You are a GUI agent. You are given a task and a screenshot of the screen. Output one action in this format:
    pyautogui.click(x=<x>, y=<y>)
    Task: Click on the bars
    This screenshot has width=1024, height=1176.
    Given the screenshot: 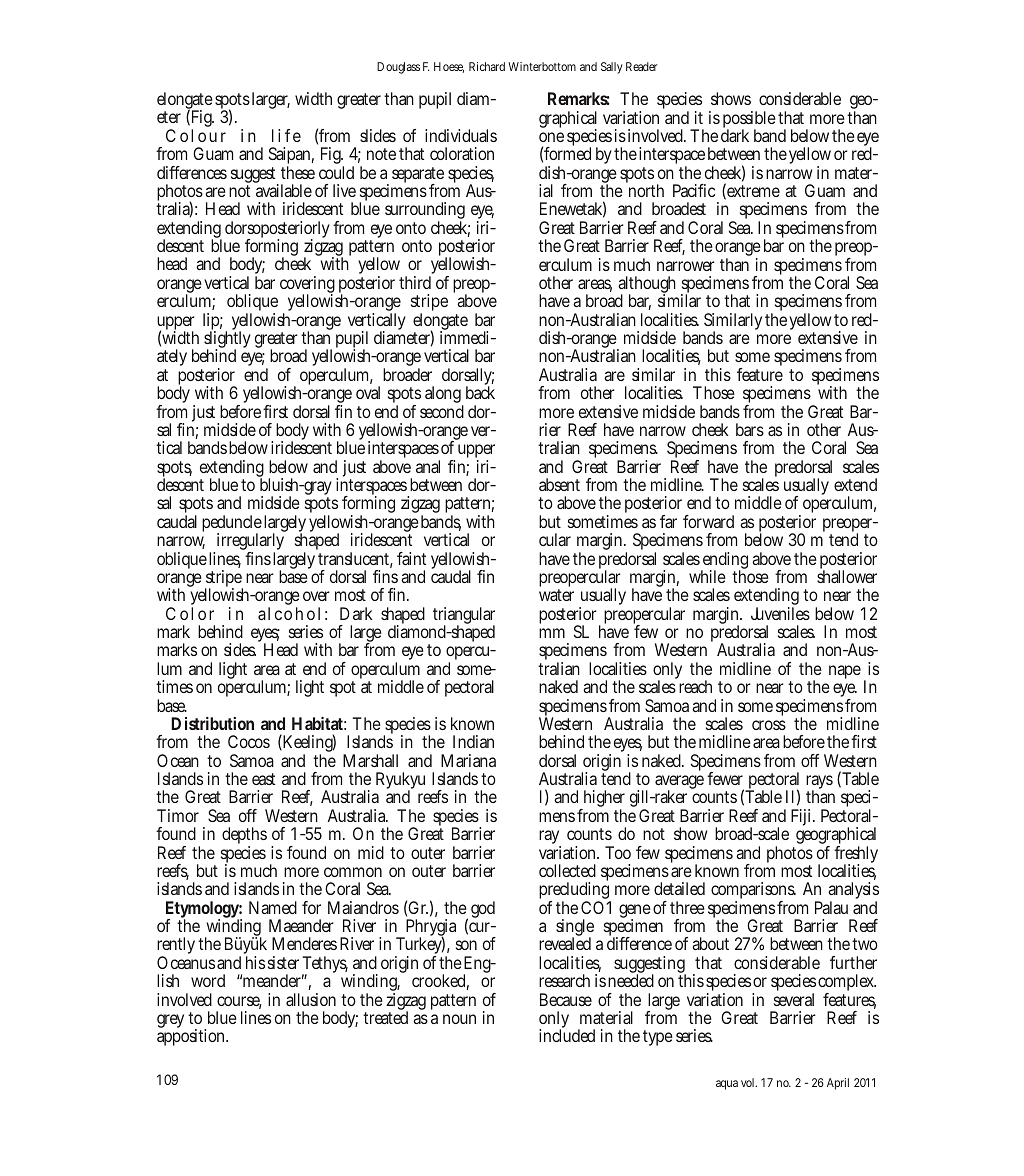 What is the action you would take?
    pyautogui.click(x=750, y=429)
